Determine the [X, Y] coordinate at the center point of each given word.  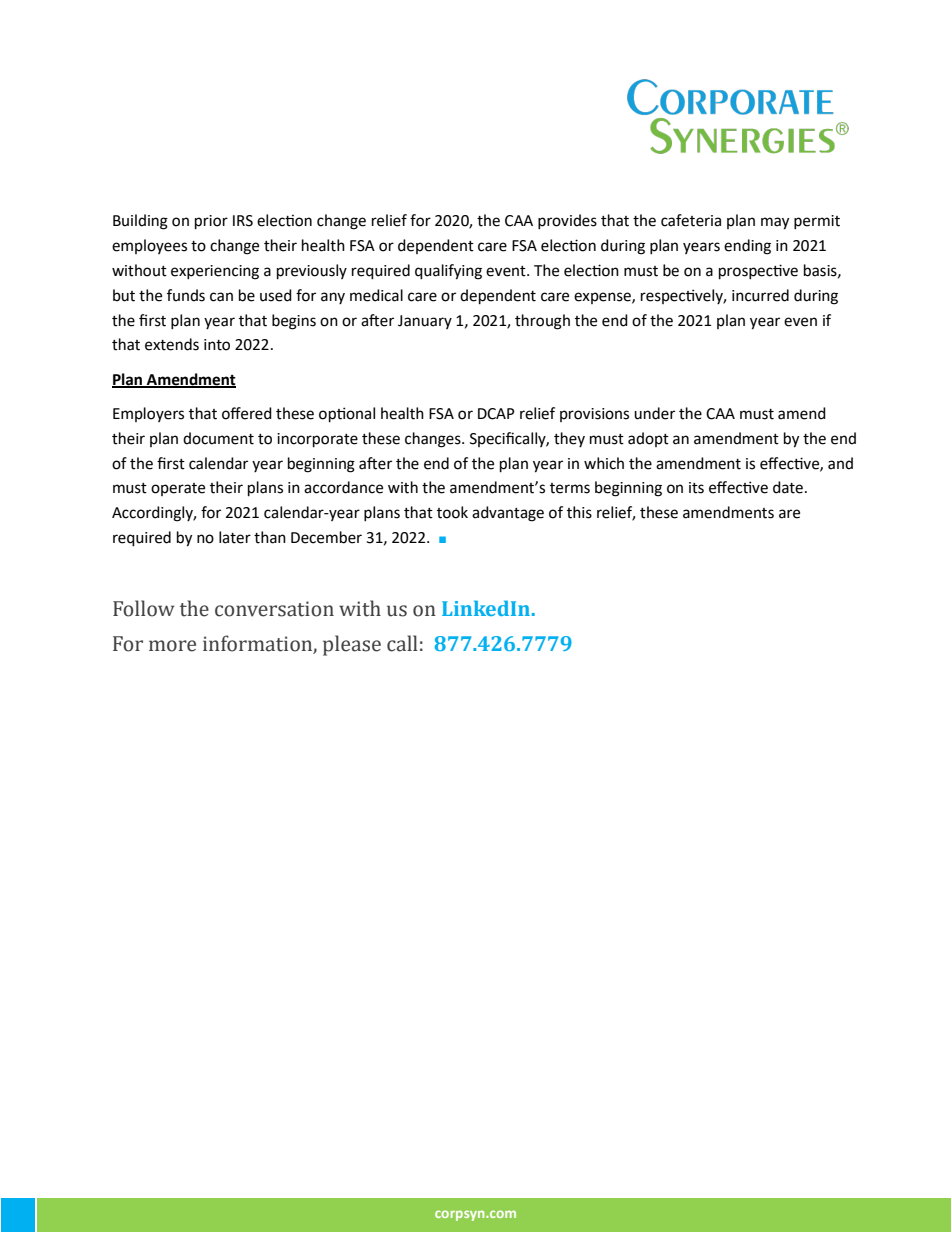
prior [211, 222]
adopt [648, 439]
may [775, 223]
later [235, 537]
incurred [760, 295]
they [569, 439]
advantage [508, 514]
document [218, 438]
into [217, 345]
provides [567, 221]
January [425, 322]
